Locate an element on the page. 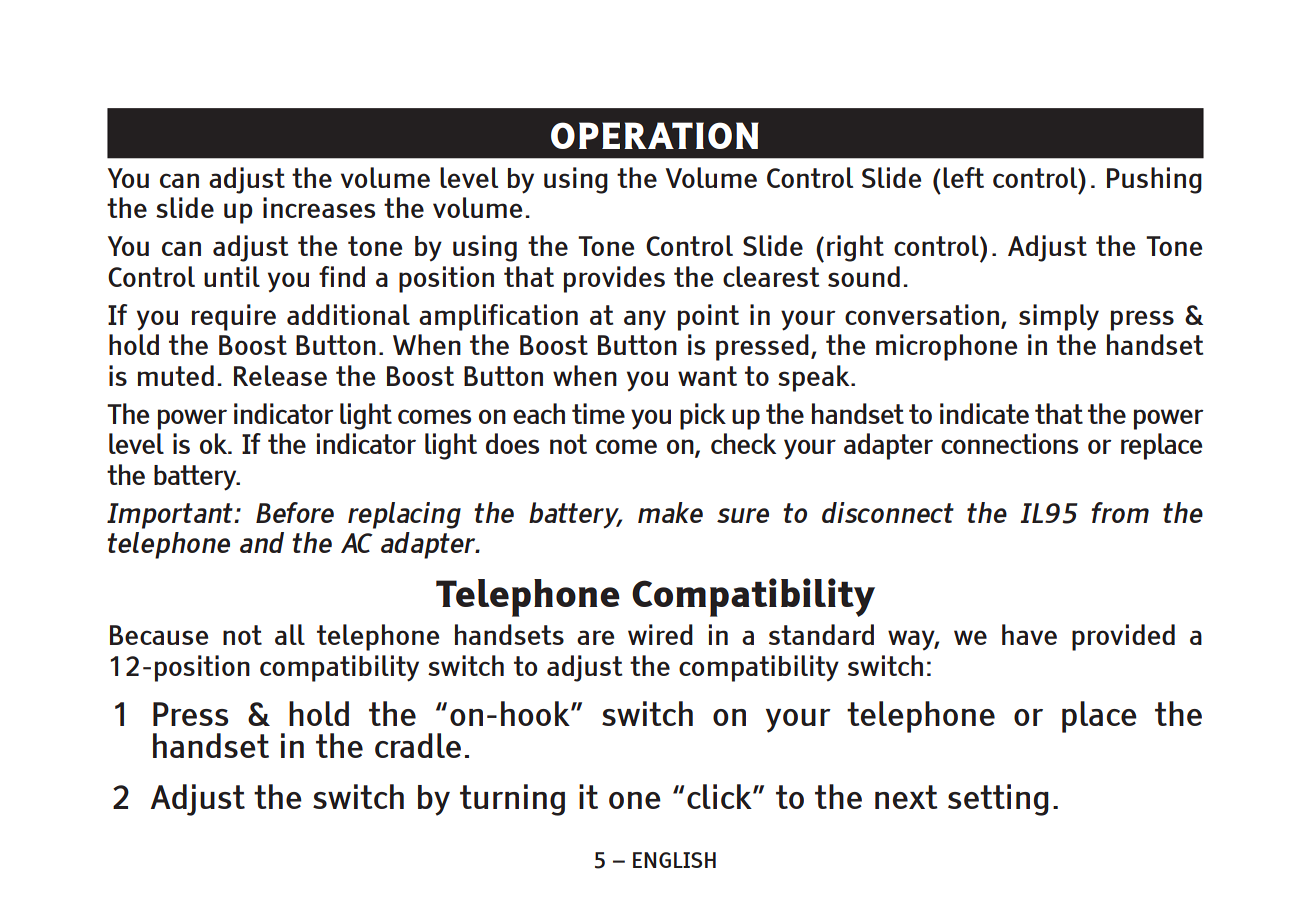 This image has width=1311, height=924. microphone is located at coordinates (946, 347).
